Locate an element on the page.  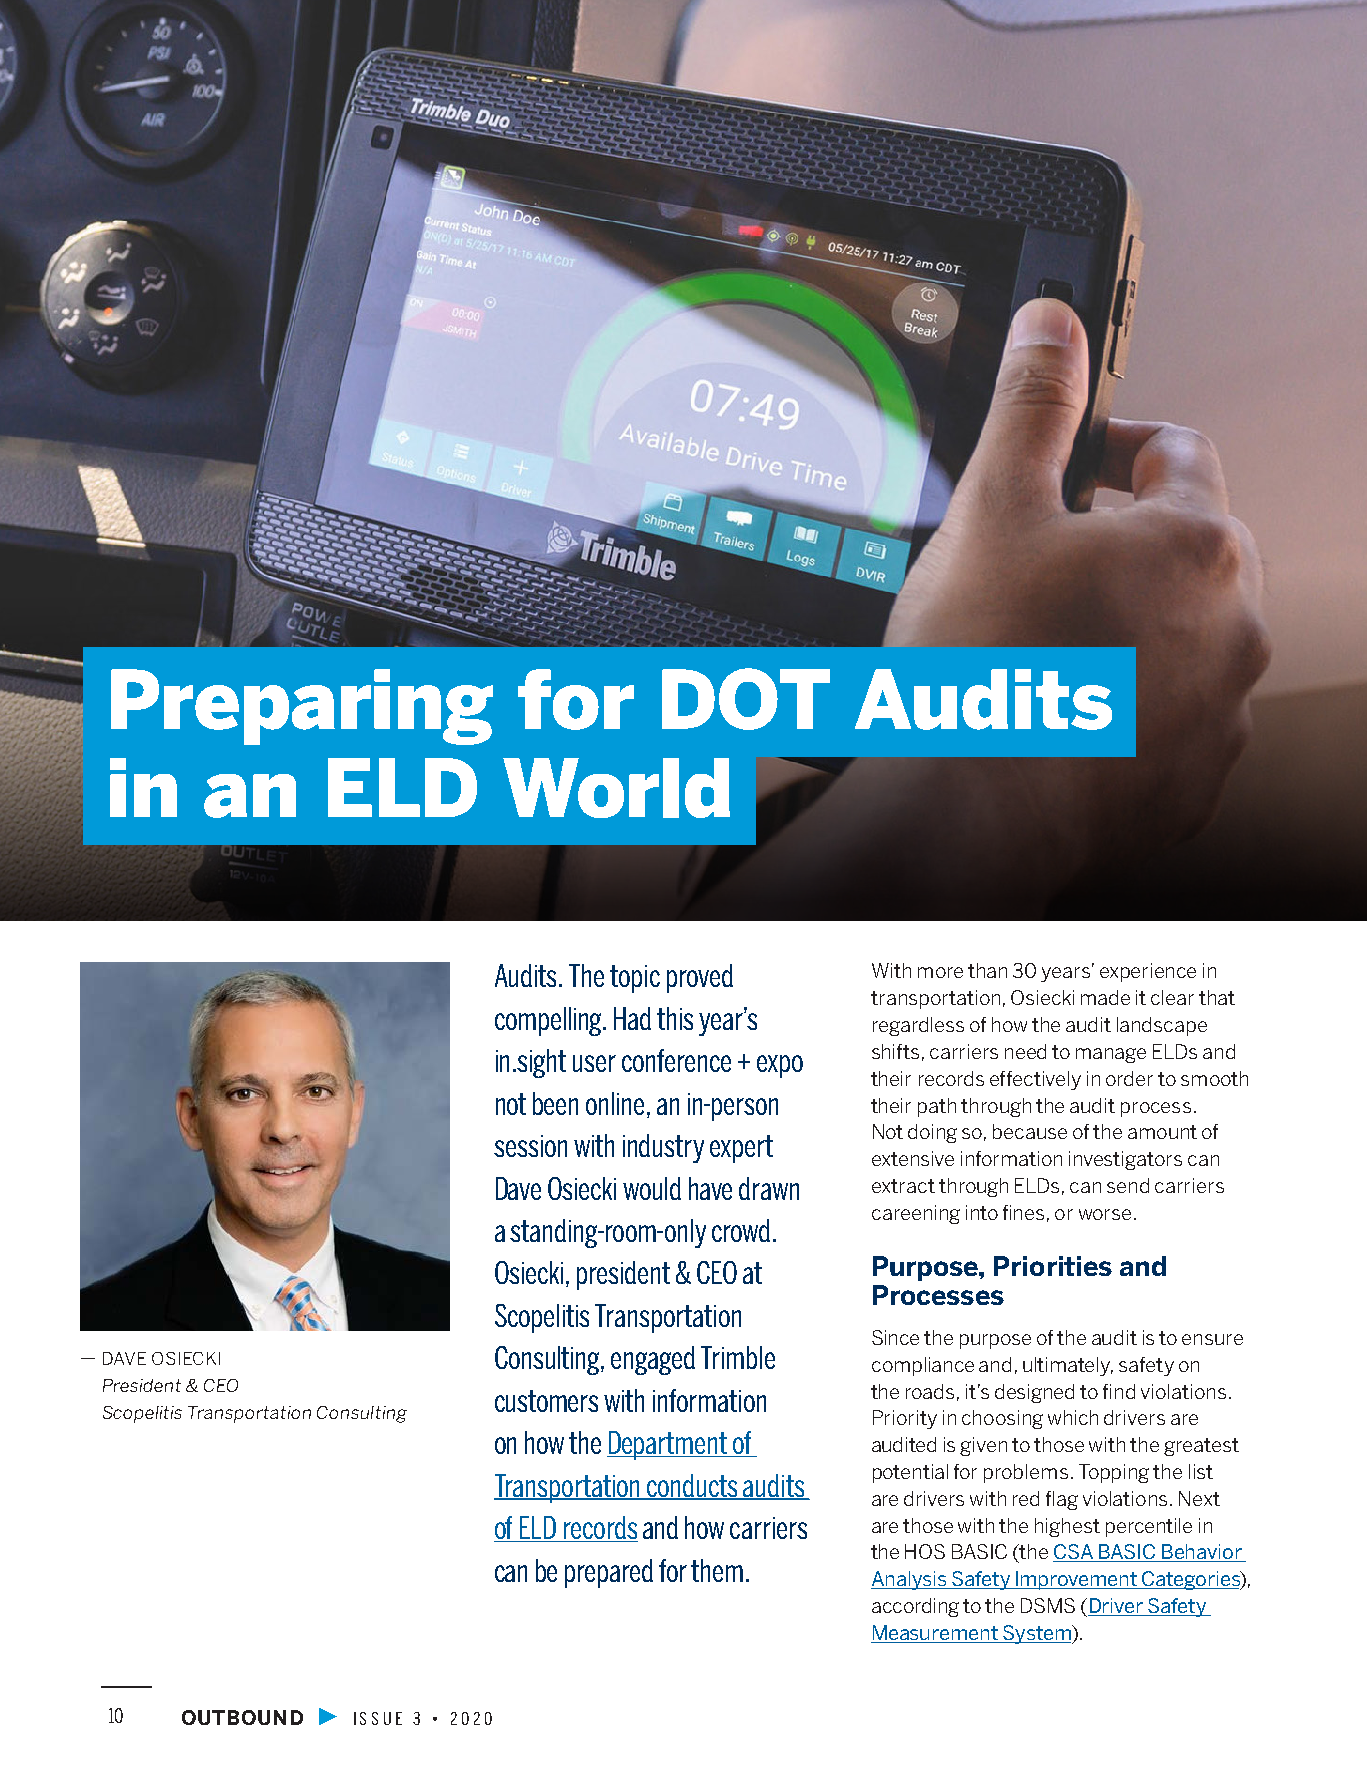
DOT is located at coordinates (746, 699).
